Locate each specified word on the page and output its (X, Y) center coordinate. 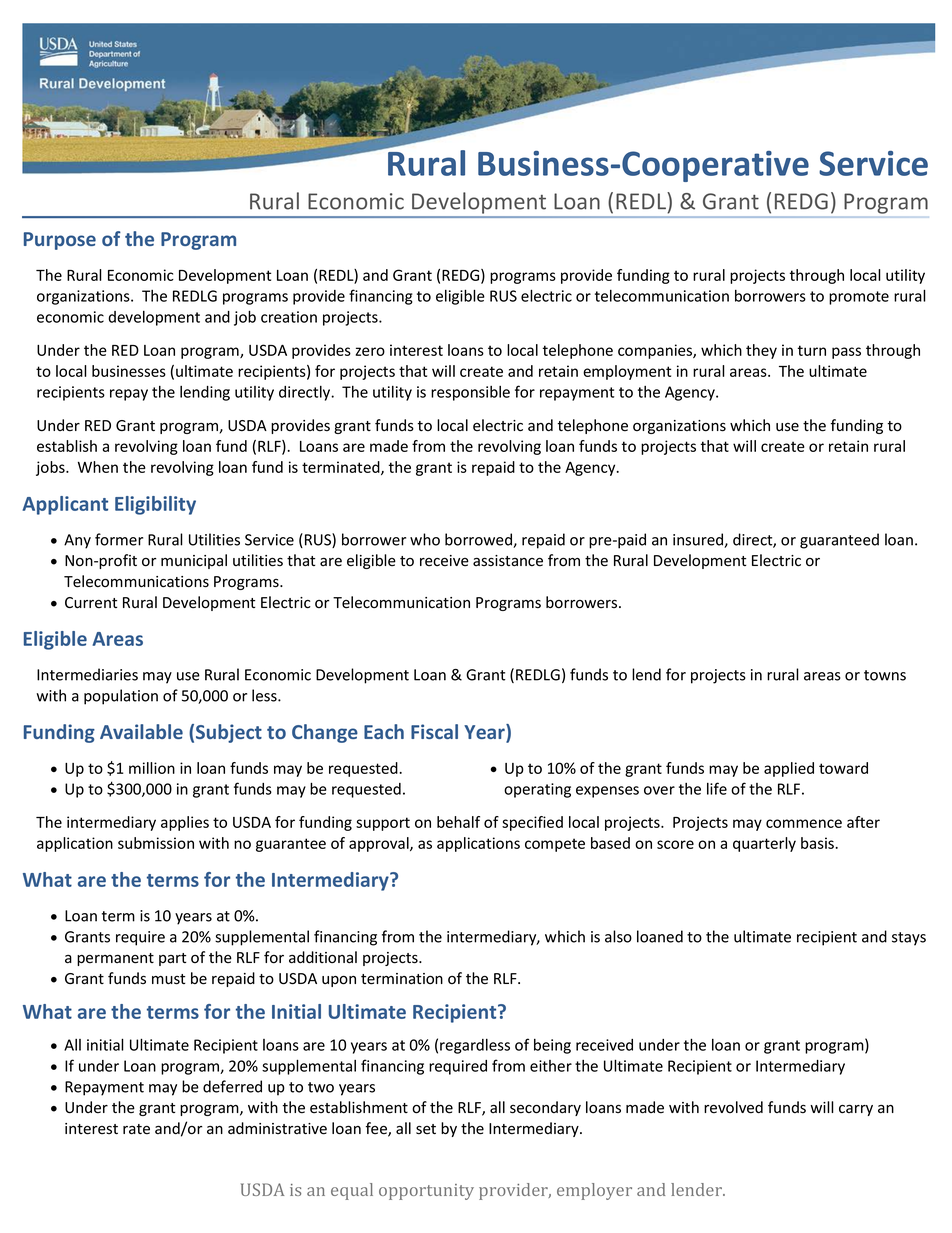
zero (370, 351)
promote (859, 298)
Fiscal (434, 731)
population (121, 697)
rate (136, 1129)
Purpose (60, 241)
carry (856, 1110)
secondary (545, 1108)
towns (885, 675)
